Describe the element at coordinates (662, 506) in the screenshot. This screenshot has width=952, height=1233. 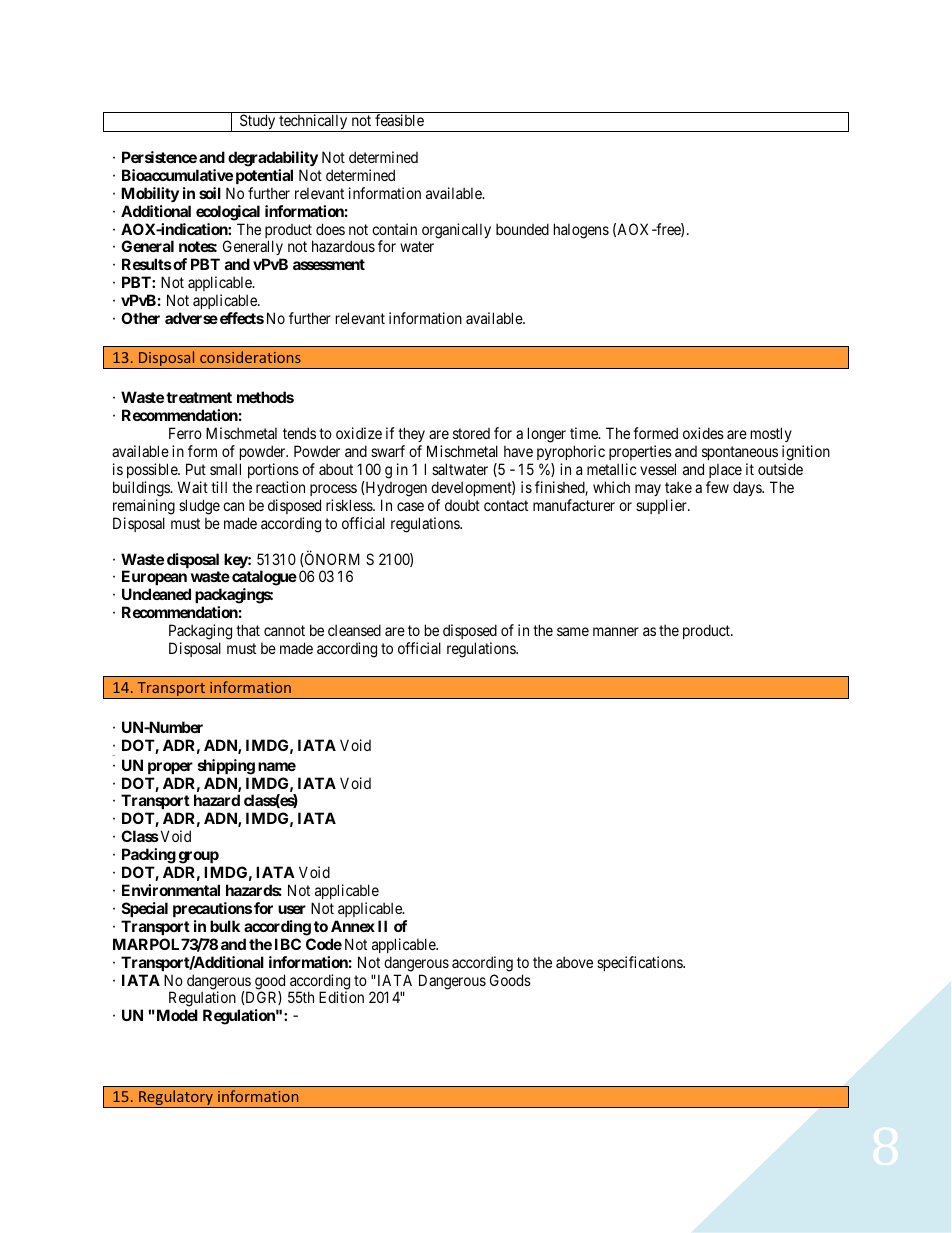
I see `supplier` at that location.
